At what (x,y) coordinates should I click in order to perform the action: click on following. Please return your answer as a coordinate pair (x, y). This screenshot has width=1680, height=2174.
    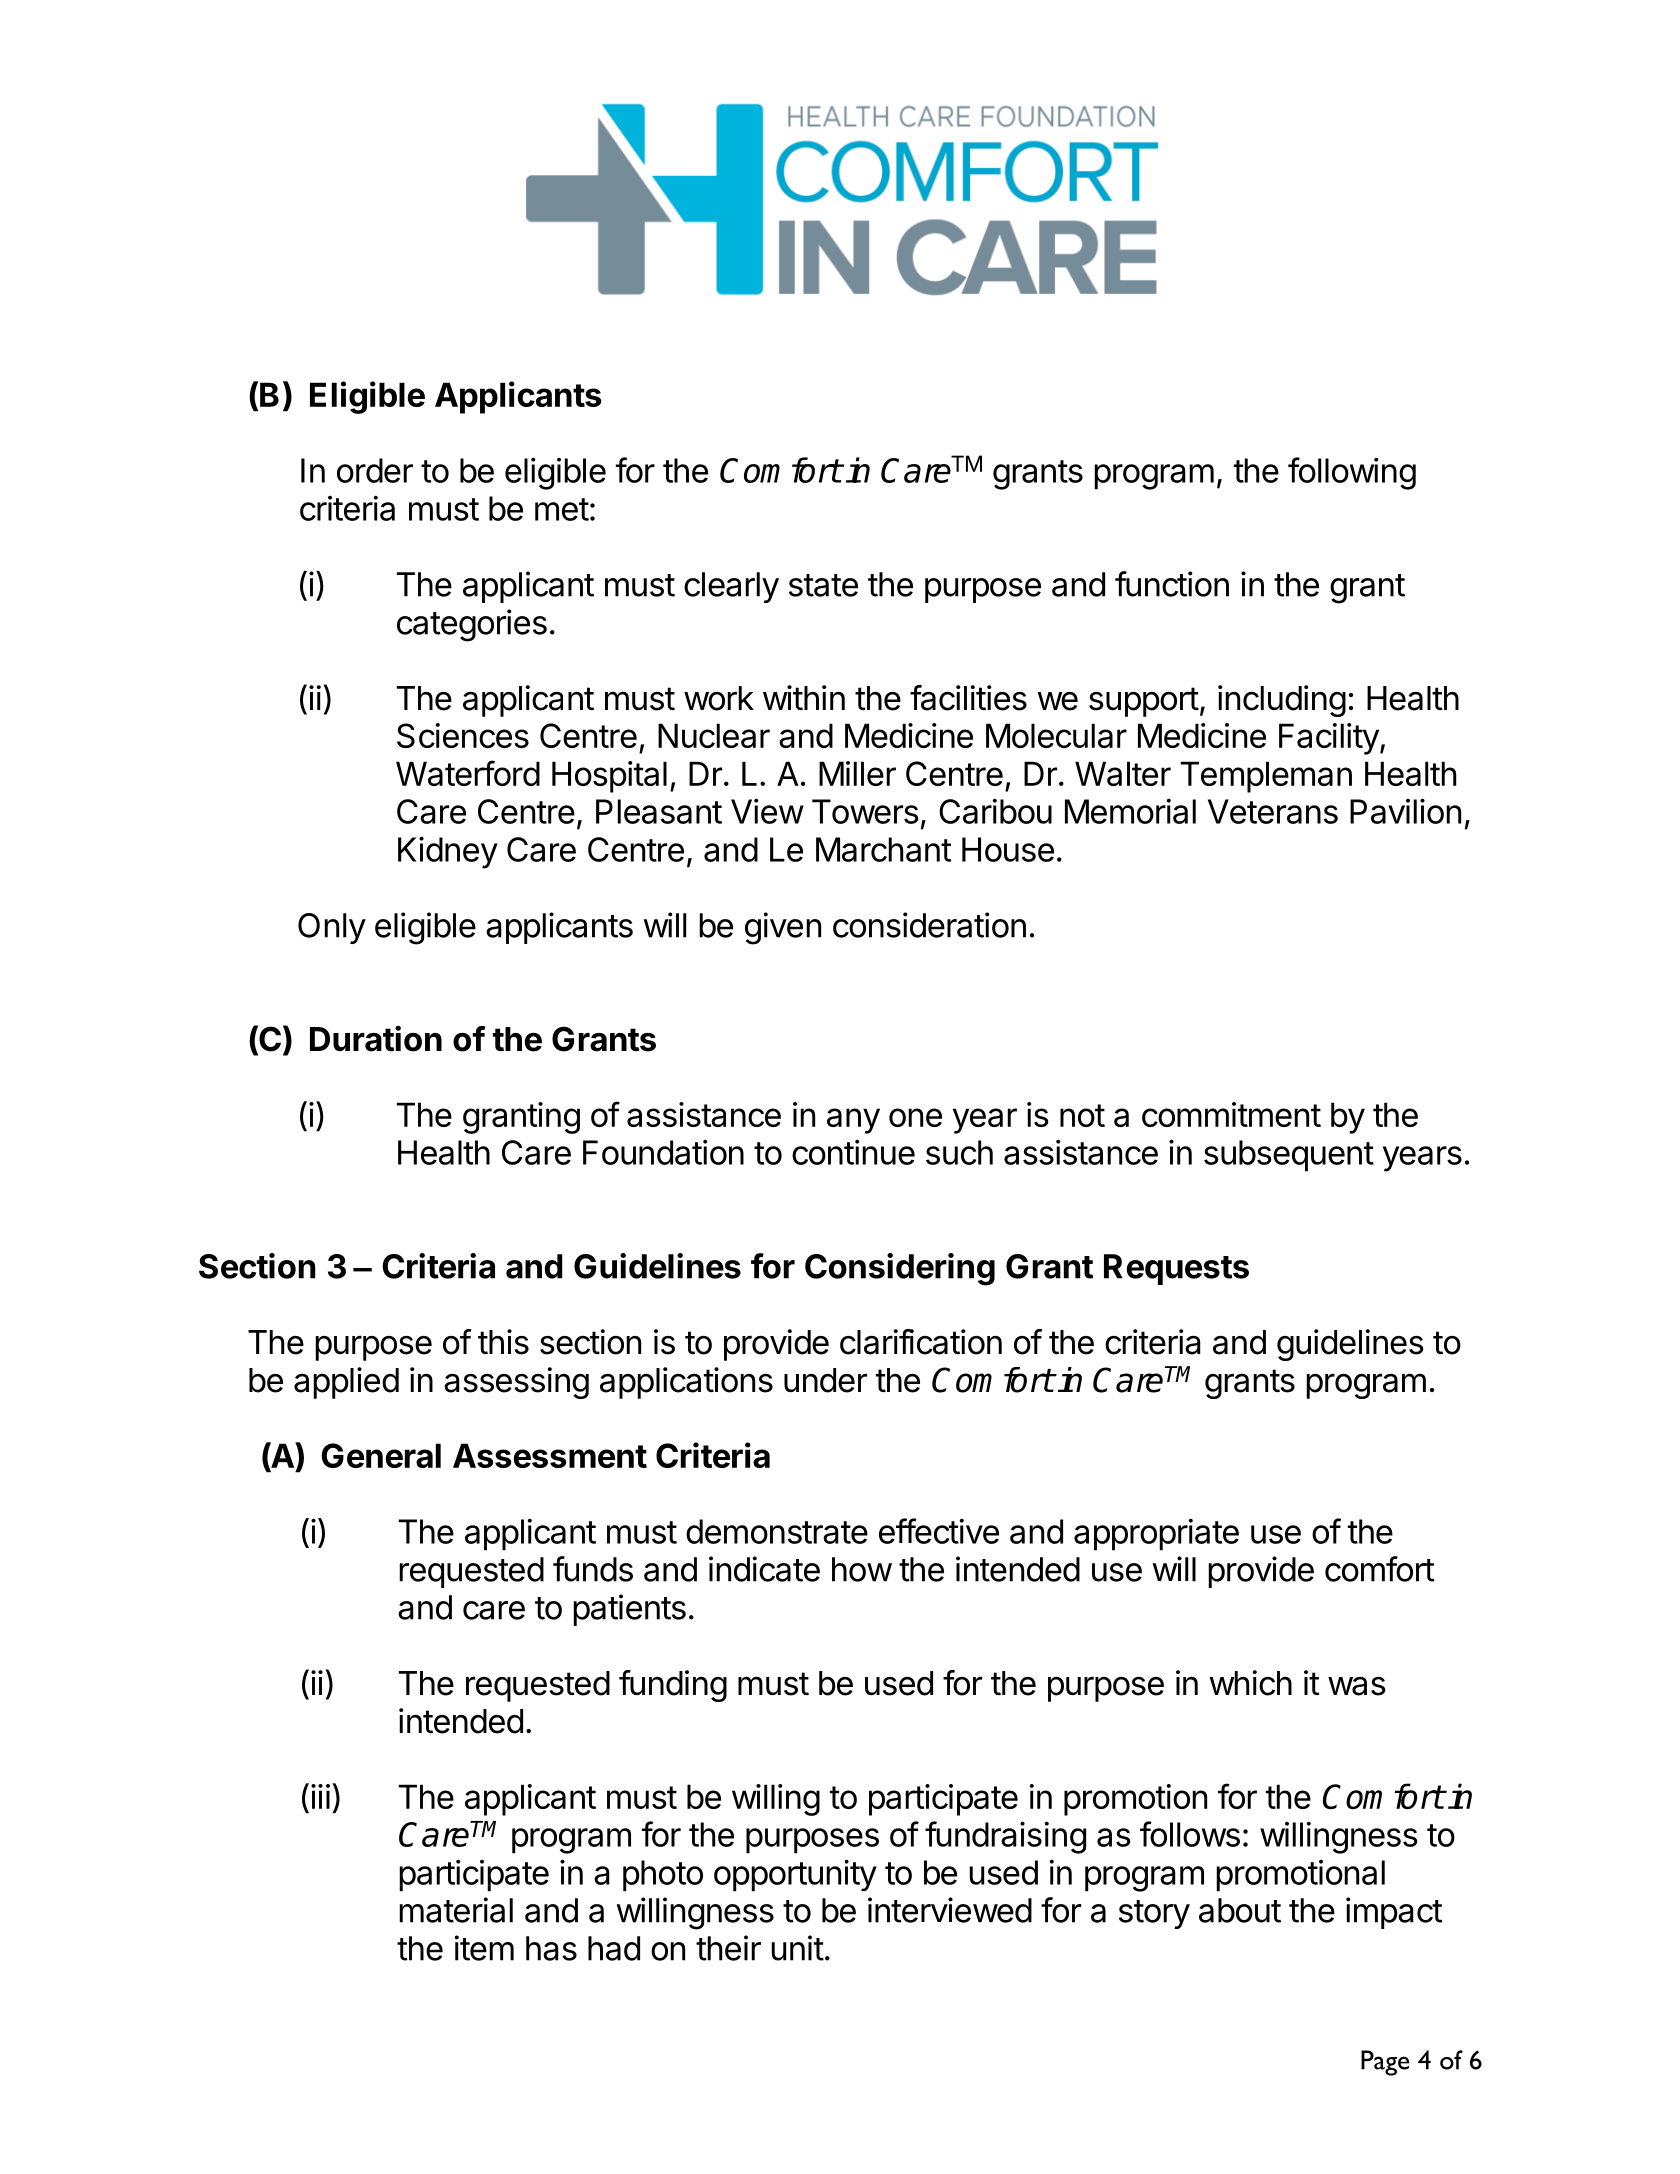
    Looking at the image, I should click on (1352, 473).
